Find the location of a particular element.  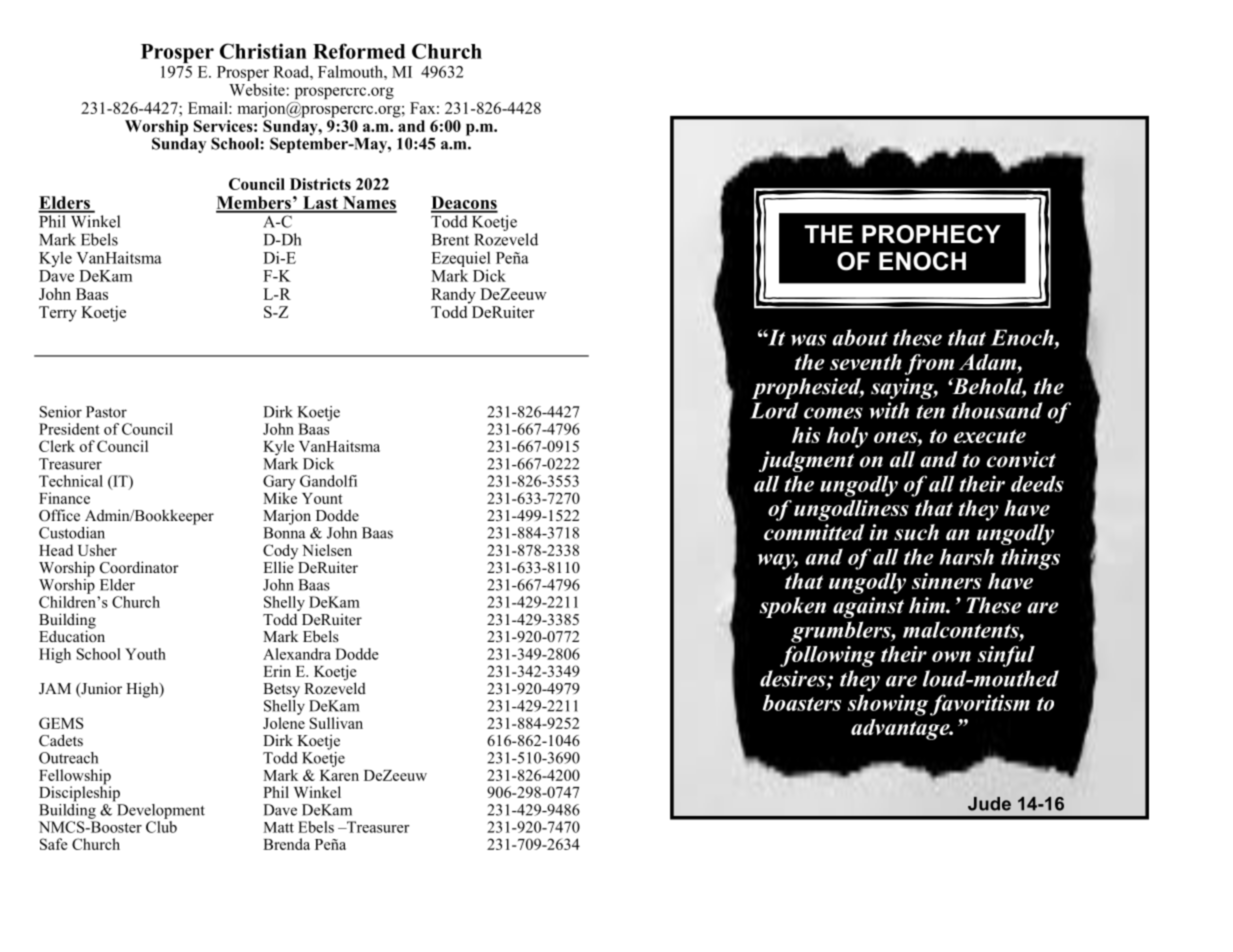

Coordinator is located at coordinates (139, 567).
